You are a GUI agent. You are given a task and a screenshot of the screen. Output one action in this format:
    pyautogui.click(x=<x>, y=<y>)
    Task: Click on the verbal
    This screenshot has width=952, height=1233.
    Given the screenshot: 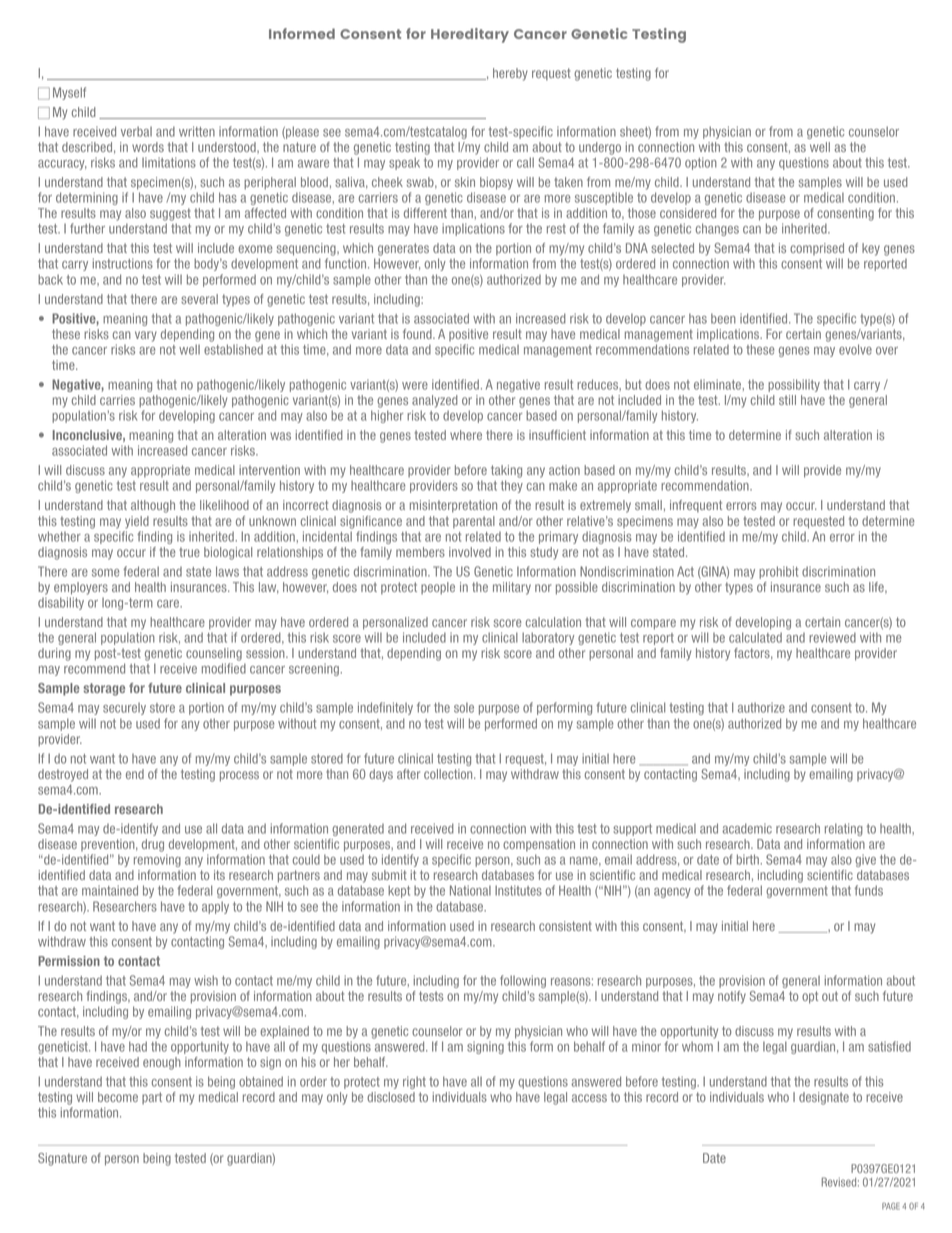 What is the action you would take?
    pyautogui.click(x=136, y=131)
